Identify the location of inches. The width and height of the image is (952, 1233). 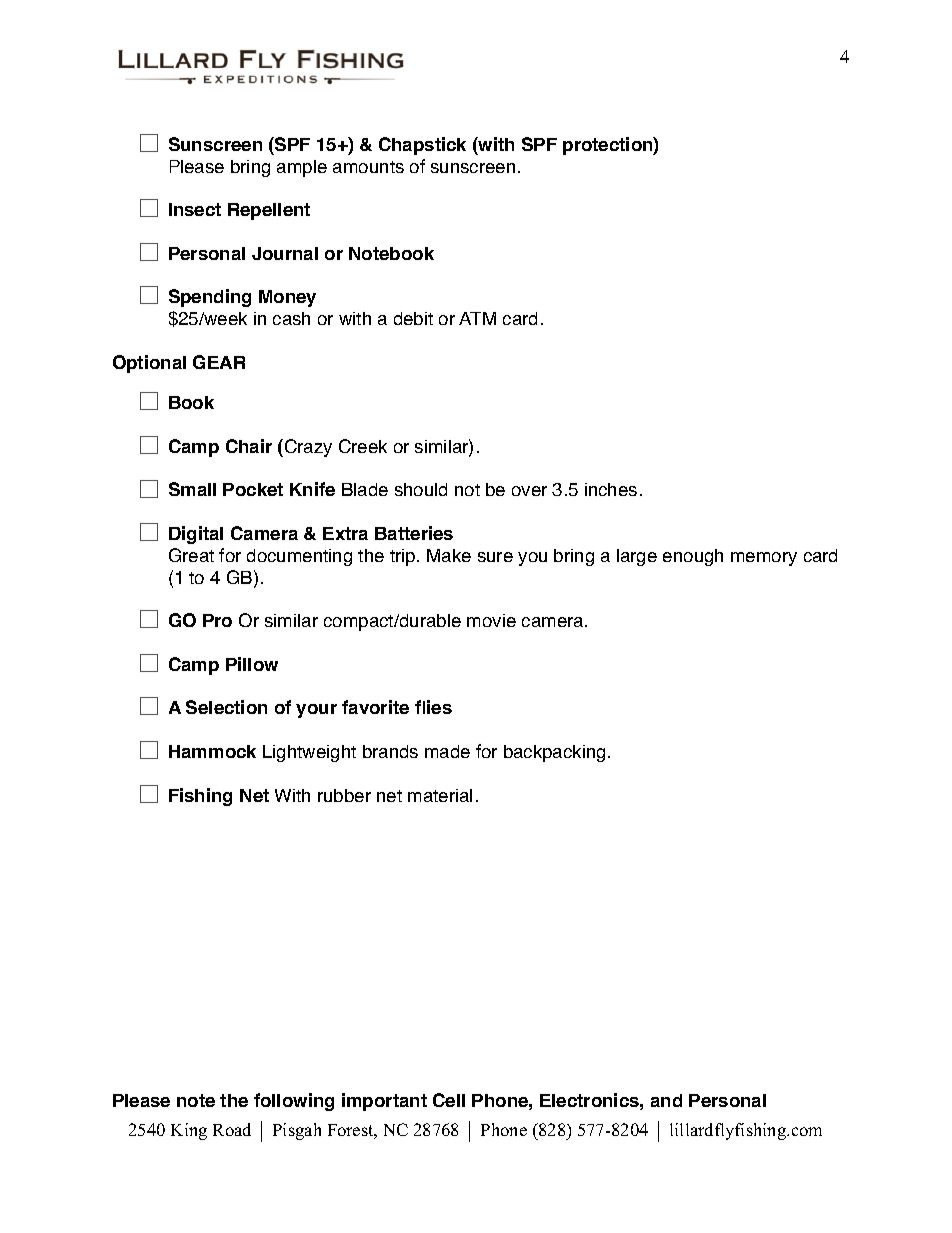
(611, 489).
